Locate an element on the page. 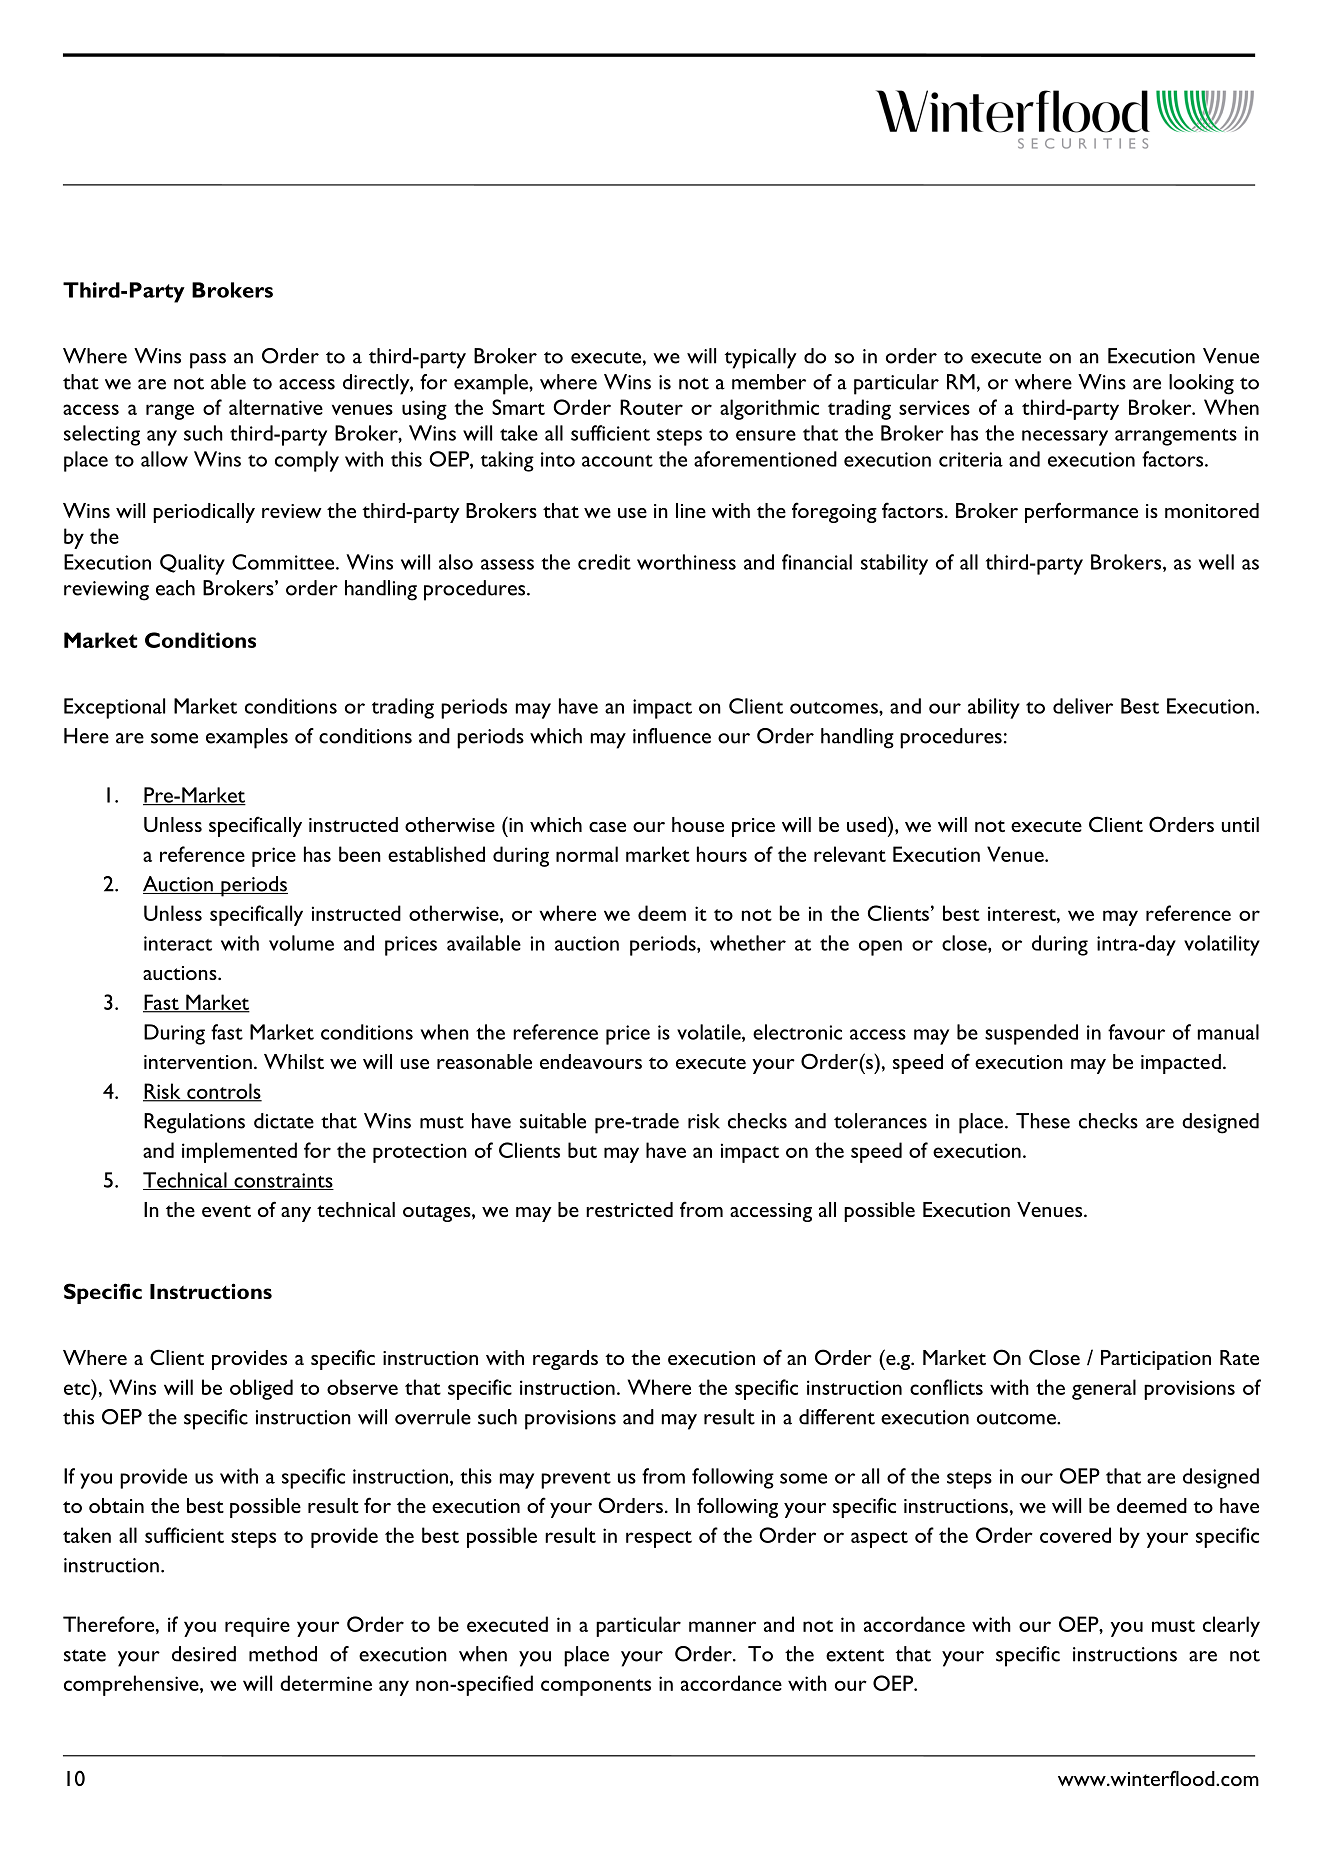 Image resolution: width=1323 pixels, height=1870 pixels. clearly is located at coordinates (1231, 1626).
